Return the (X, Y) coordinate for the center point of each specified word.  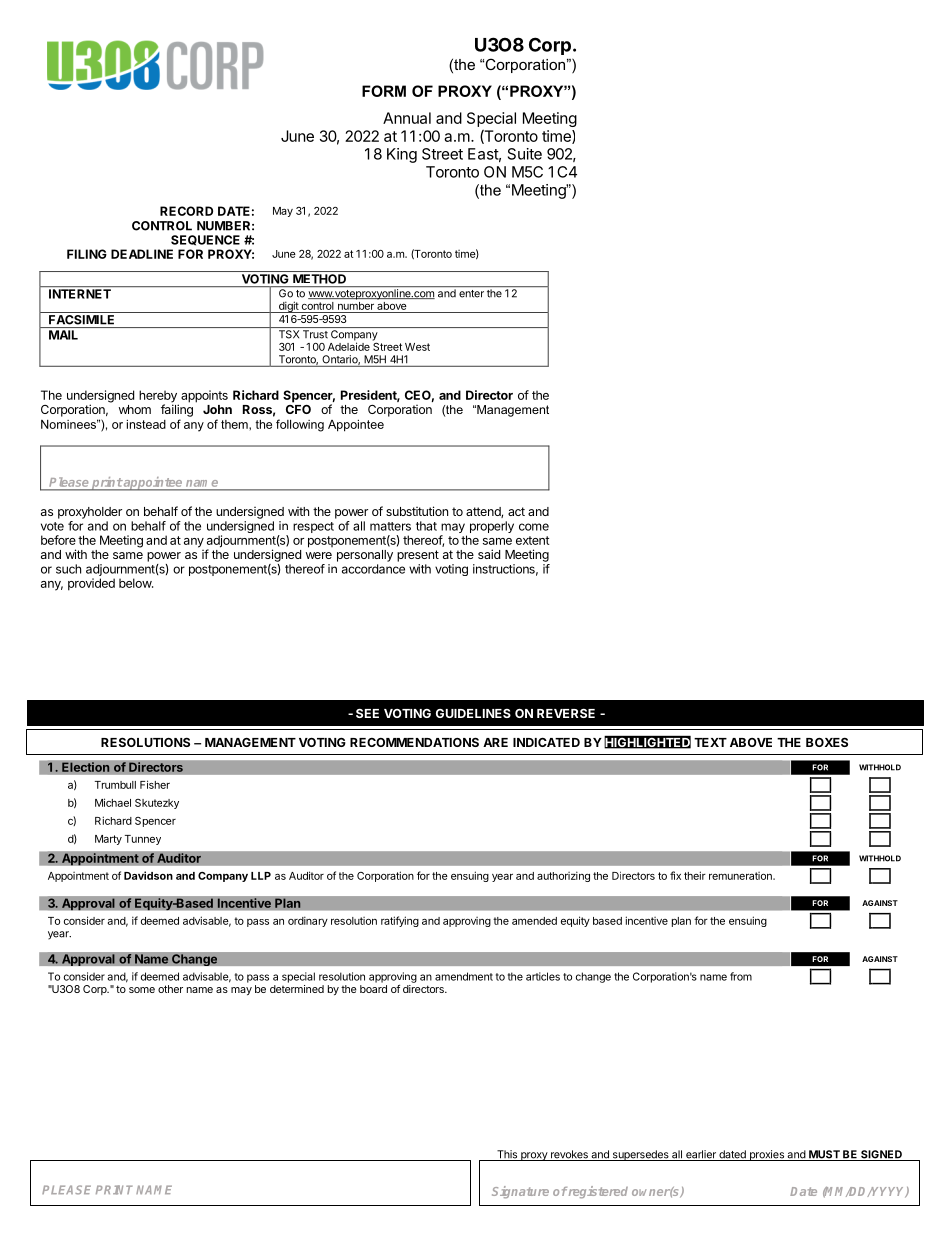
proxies (766, 1155)
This (507, 1155)
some (142, 990)
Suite (525, 154)
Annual (407, 118)
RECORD (186, 211)
